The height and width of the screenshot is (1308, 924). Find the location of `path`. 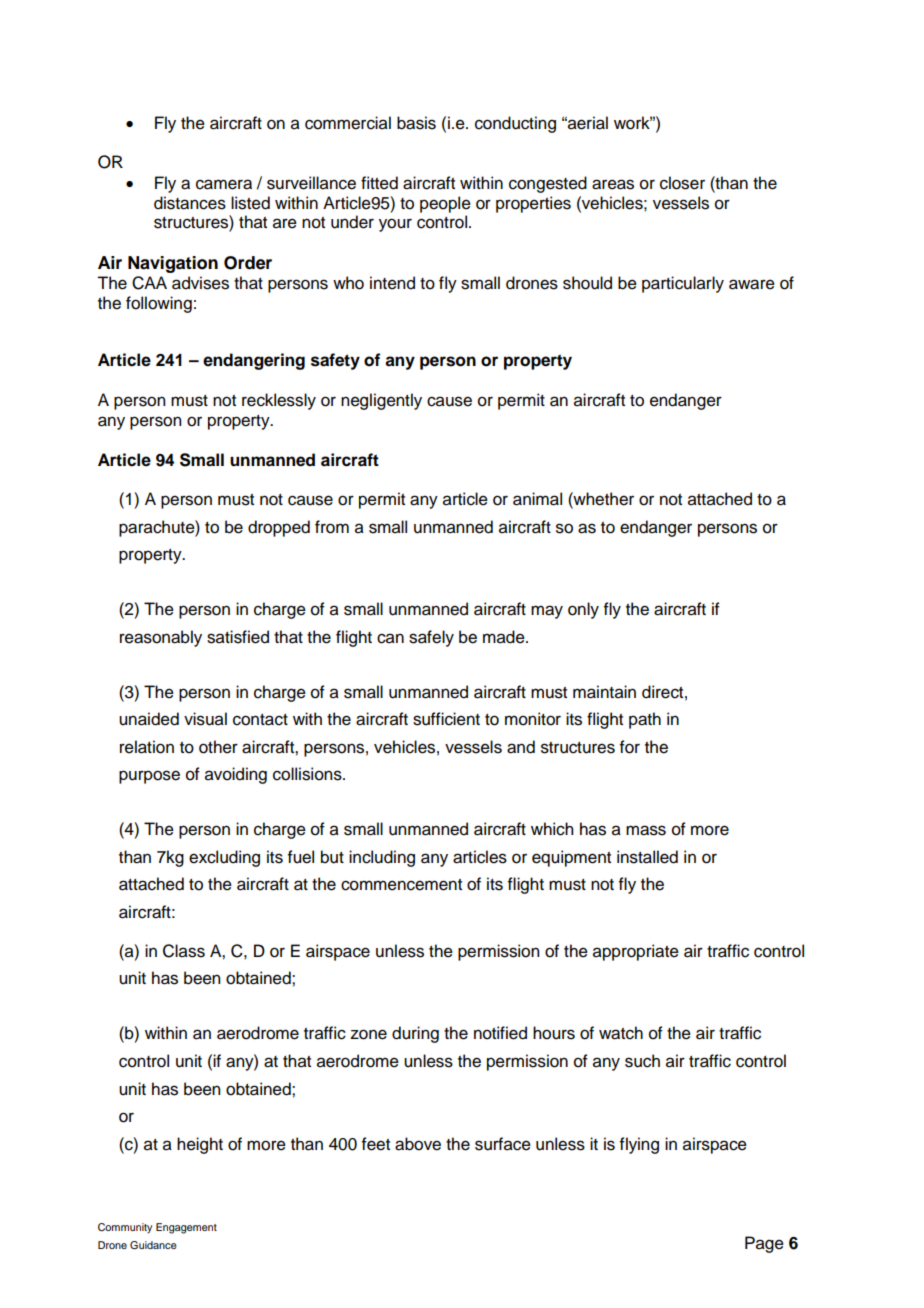

path is located at coordinates (645, 720).
